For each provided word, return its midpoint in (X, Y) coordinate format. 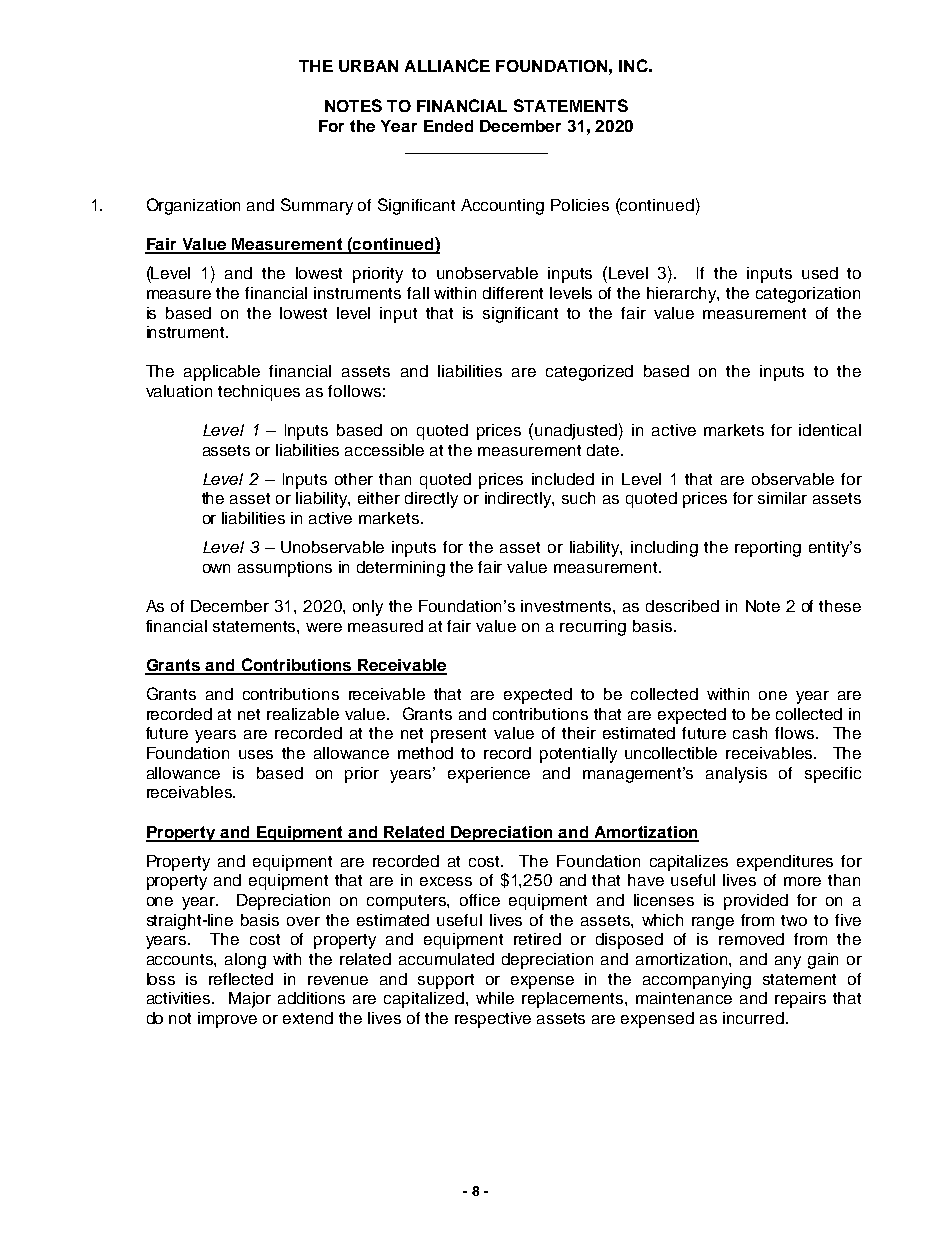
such (578, 498)
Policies (580, 205)
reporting (768, 549)
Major (250, 1000)
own (216, 568)
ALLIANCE (447, 65)
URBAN (368, 66)
